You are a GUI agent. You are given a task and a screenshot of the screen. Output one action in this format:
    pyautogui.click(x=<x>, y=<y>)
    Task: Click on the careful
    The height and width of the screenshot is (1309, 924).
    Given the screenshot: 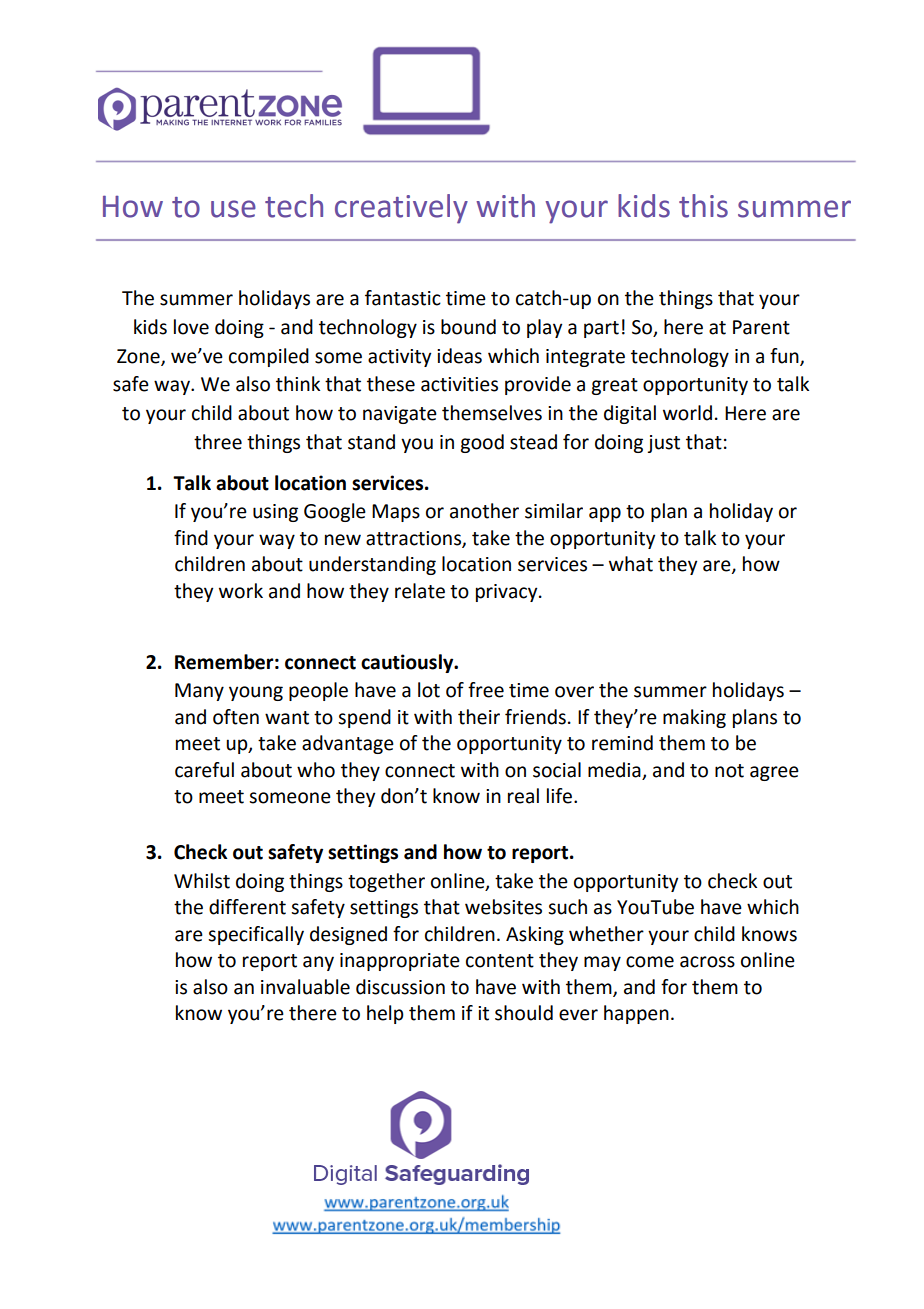 What is the action you would take?
    pyautogui.click(x=204, y=770)
